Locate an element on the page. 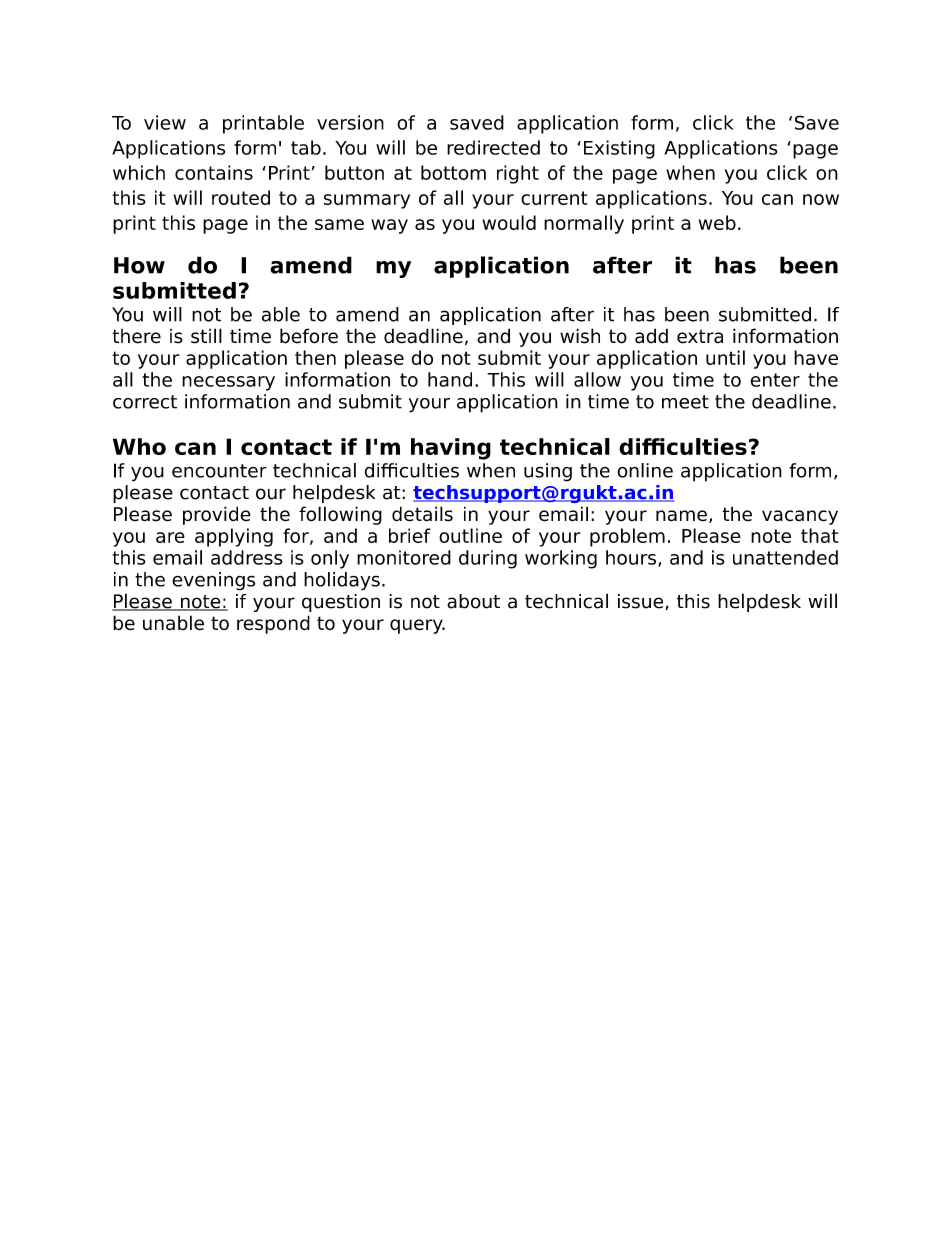  having is located at coordinates (451, 449).
